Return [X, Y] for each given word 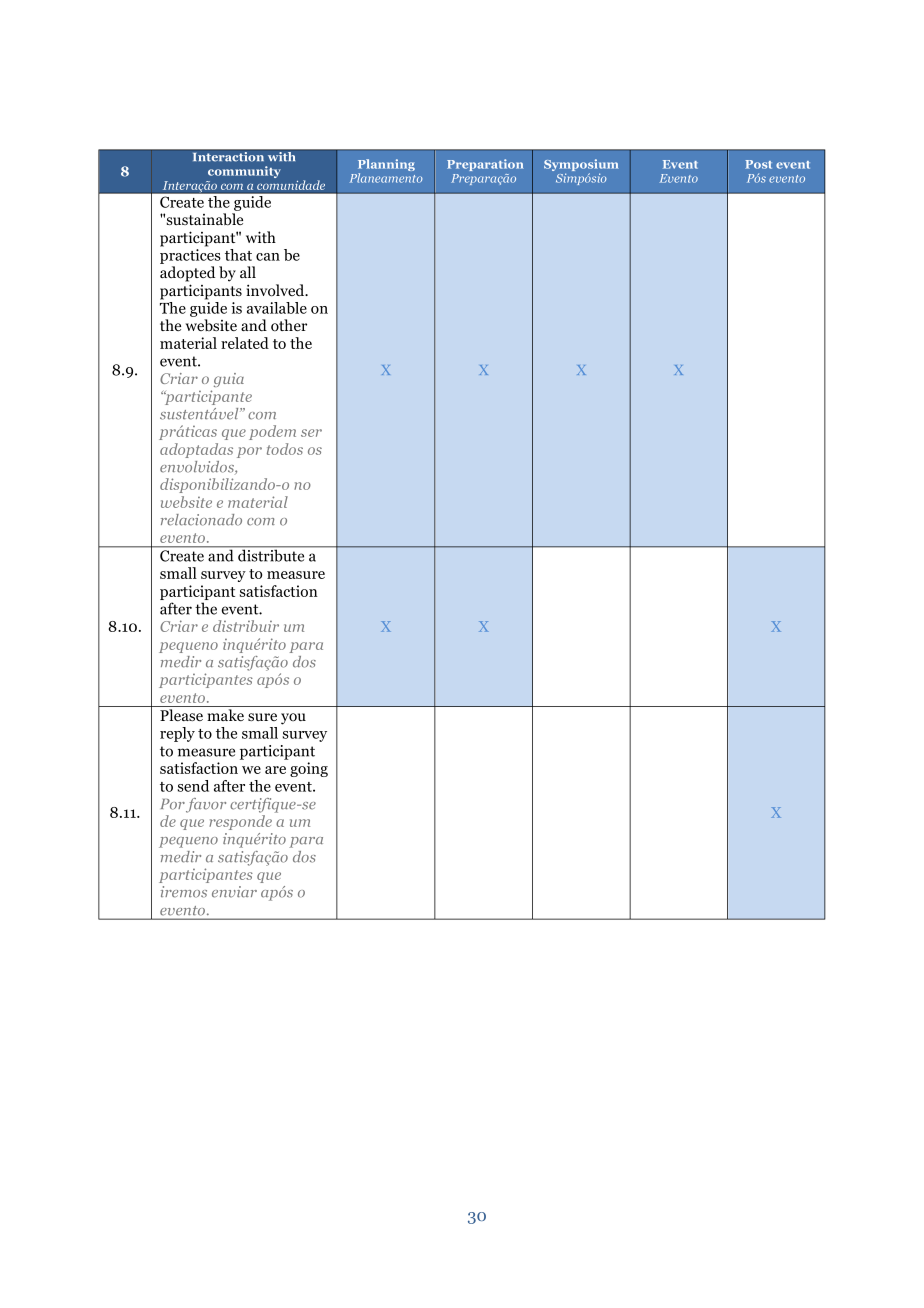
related [245, 343]
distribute [271, 554]
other [289, 325]
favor [206, 805]
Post [758, 164]
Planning [386, 166]
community [244, 172]
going [309, 769]
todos [285, 449]
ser [311, 433]
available [277, 308]
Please [181, 715]
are [275, 770]
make [225, 715]
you [293, 719]
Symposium [581, 166]
